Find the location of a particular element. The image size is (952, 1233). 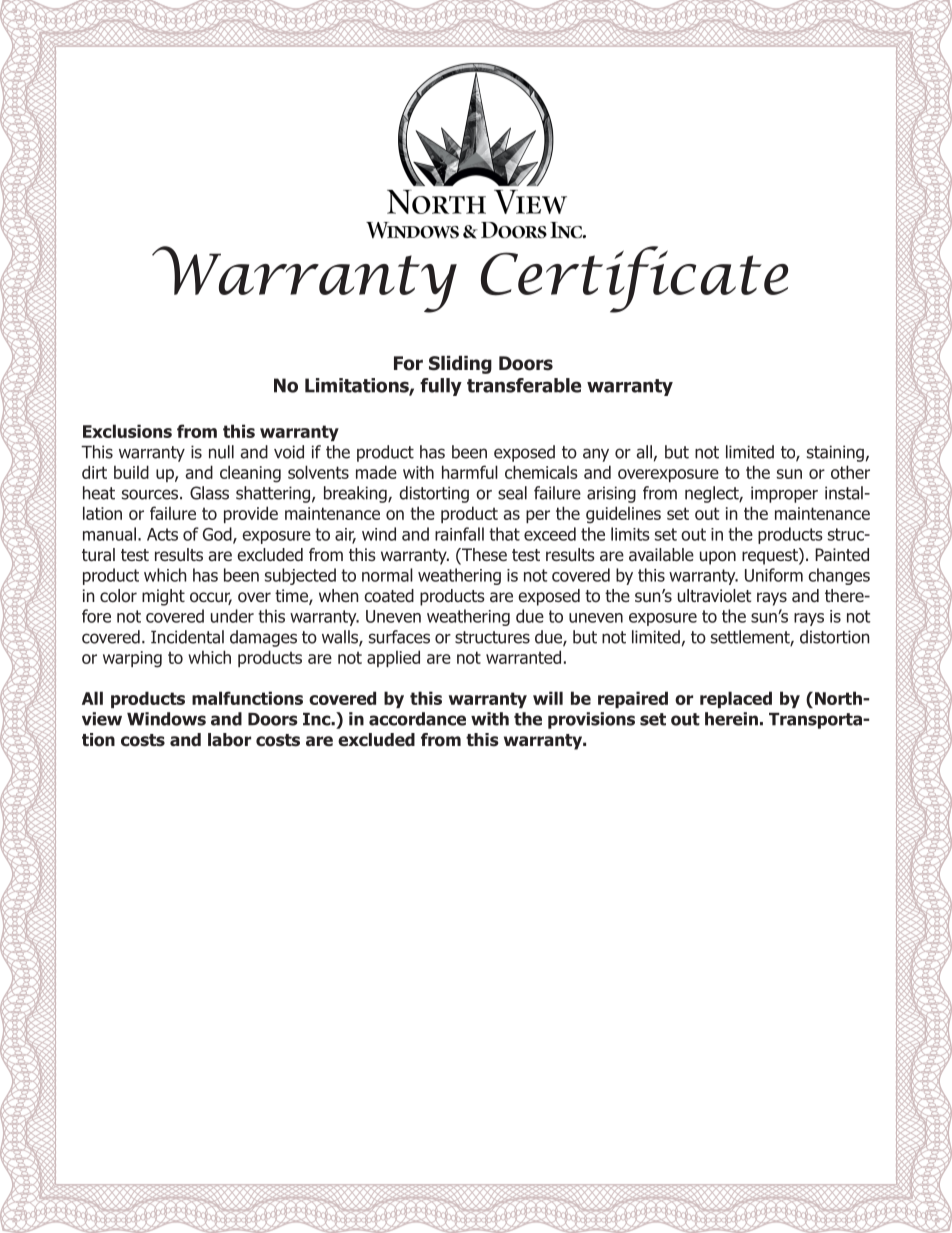

Glass is located at coordinates (209, 493).
